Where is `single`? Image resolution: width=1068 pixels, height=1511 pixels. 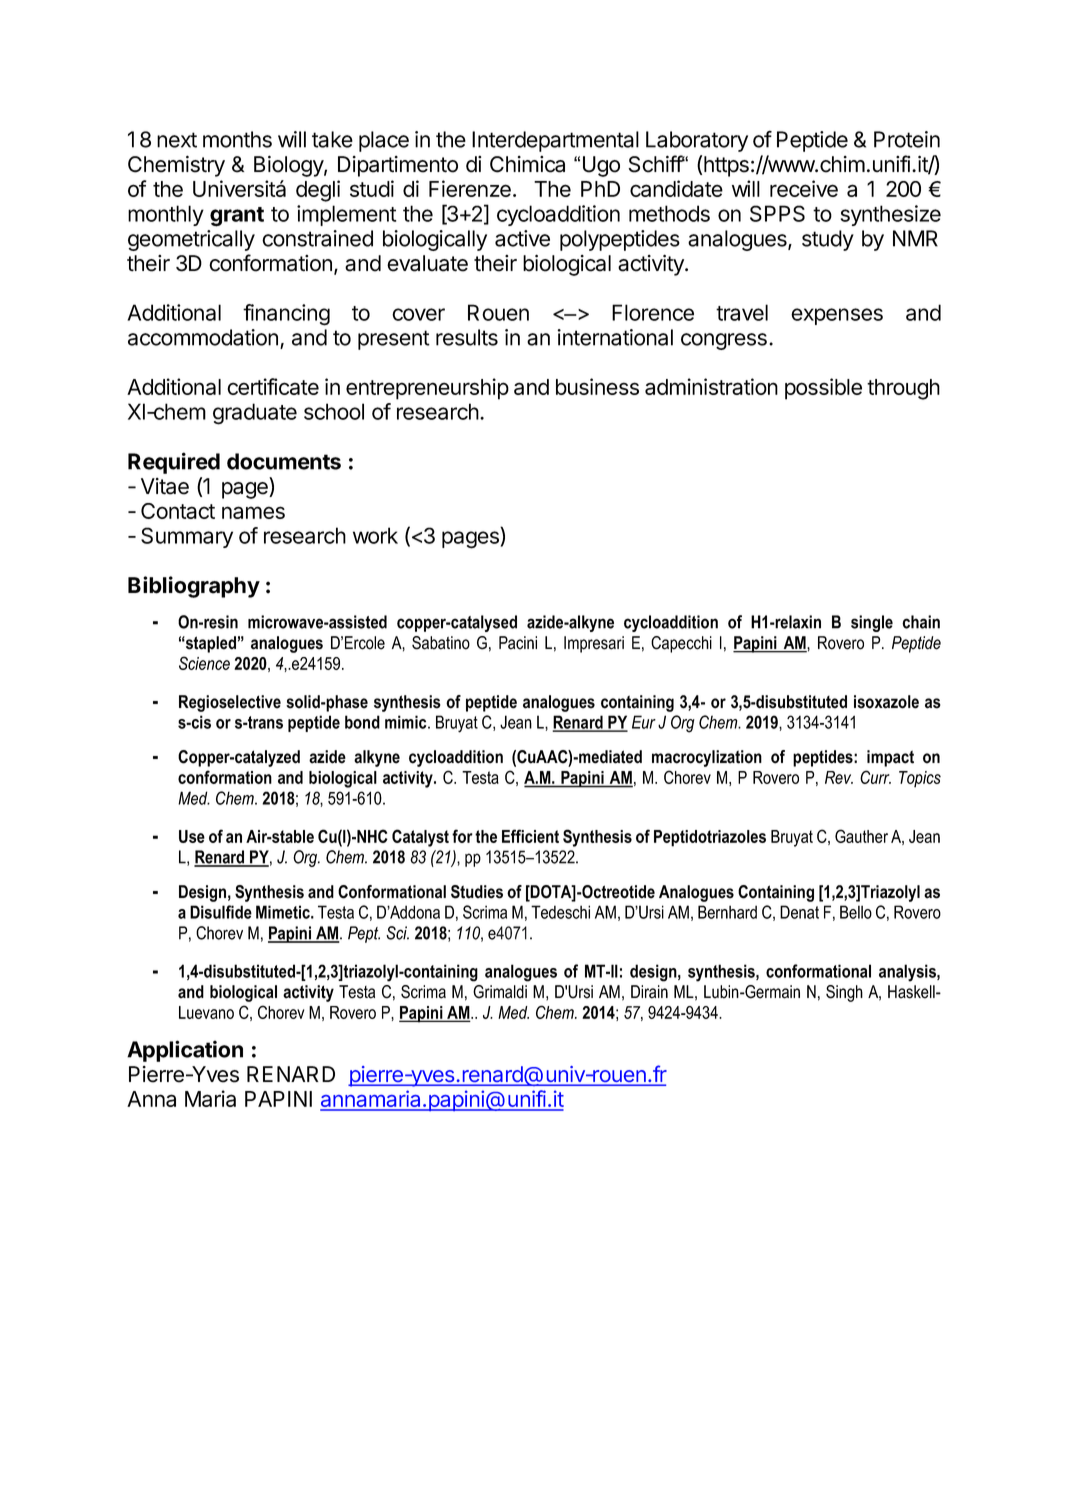 single is located at coordinates (872, 623).
